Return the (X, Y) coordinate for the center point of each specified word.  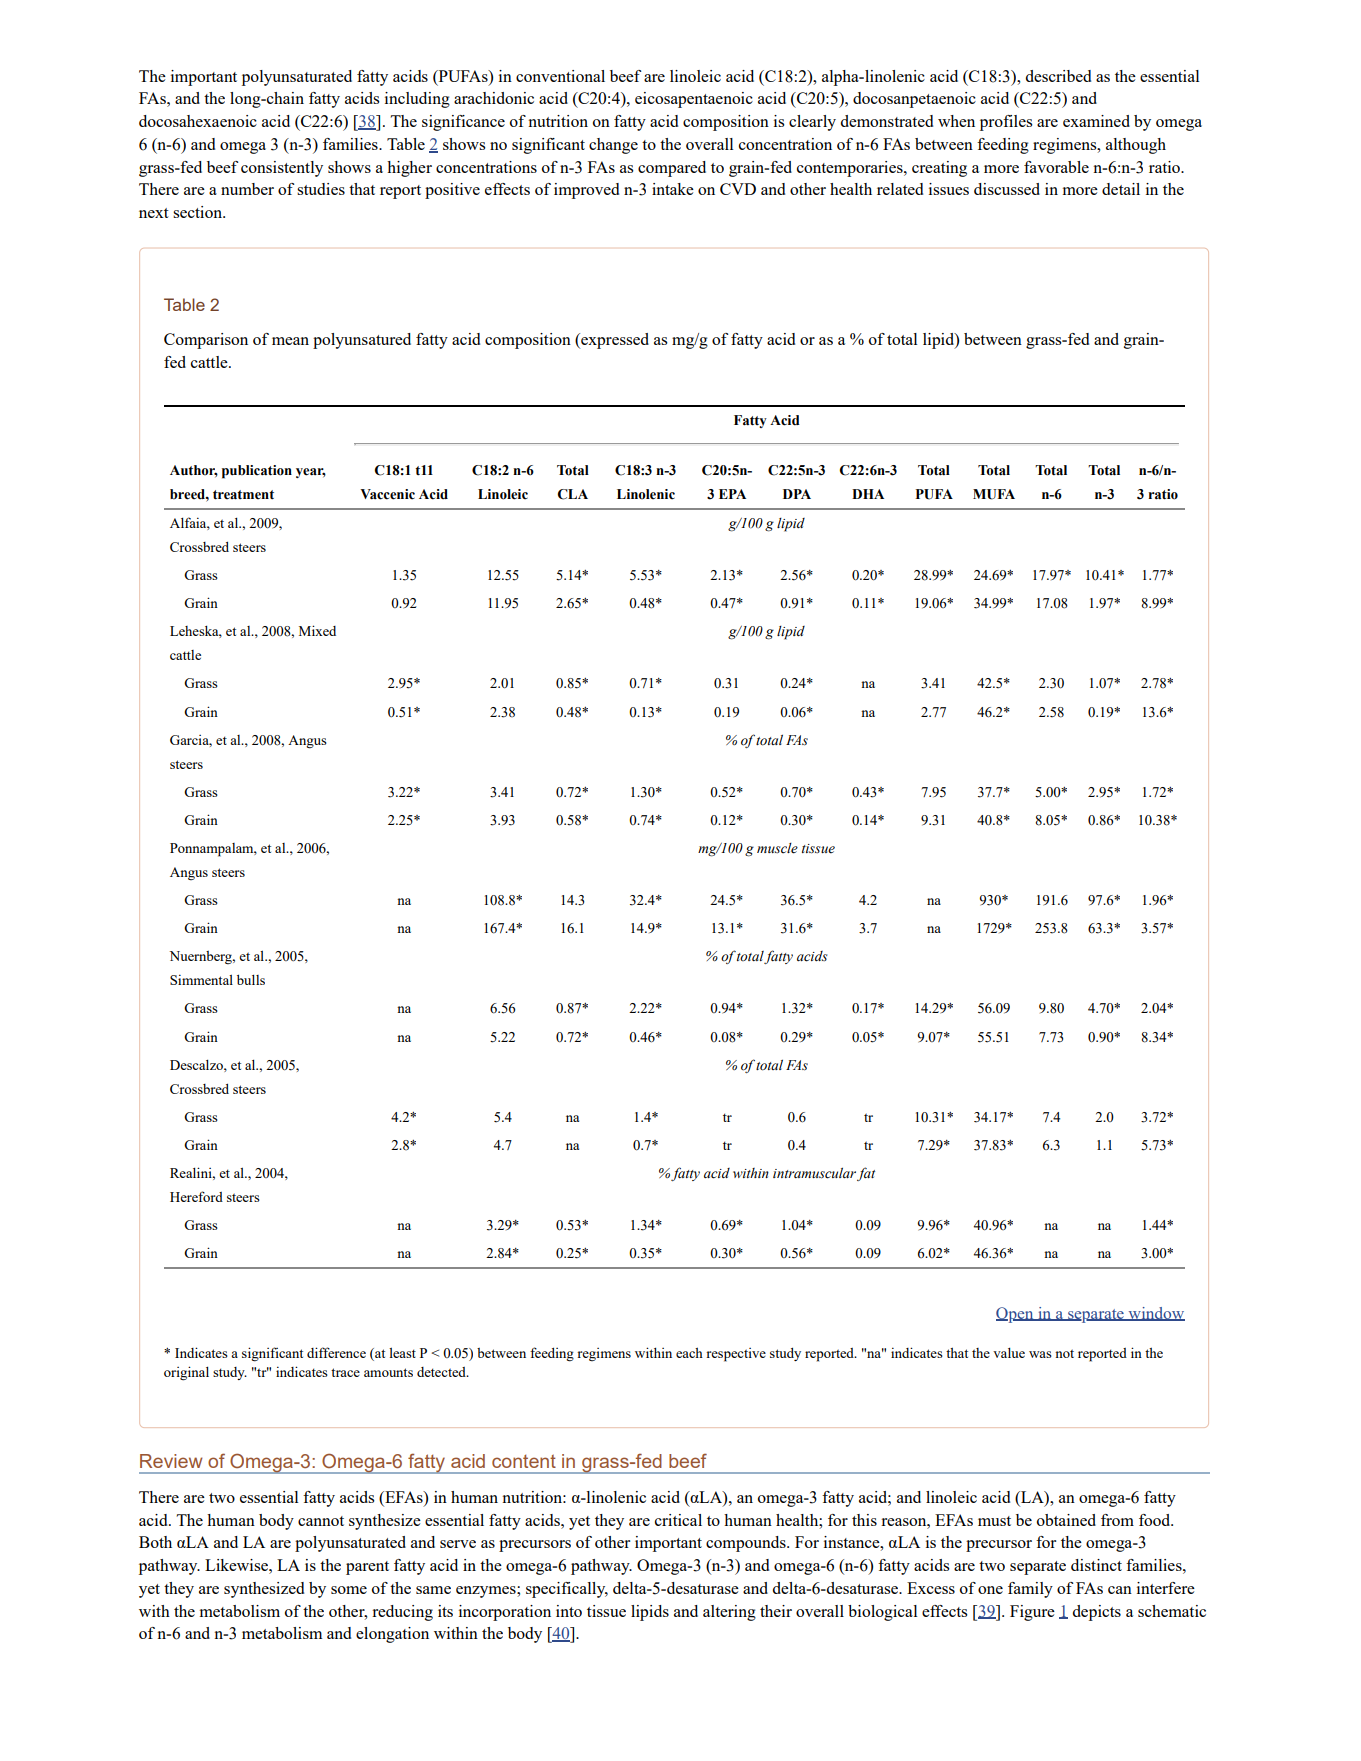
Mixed (317, 630)
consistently (282, 169)
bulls (251, 979)
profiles (1006, 123)
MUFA (994, 494)
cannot (321, 1521)
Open (1016, 1315)
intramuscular (814, 1173)
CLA (573, 494)
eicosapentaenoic (694, 100)
